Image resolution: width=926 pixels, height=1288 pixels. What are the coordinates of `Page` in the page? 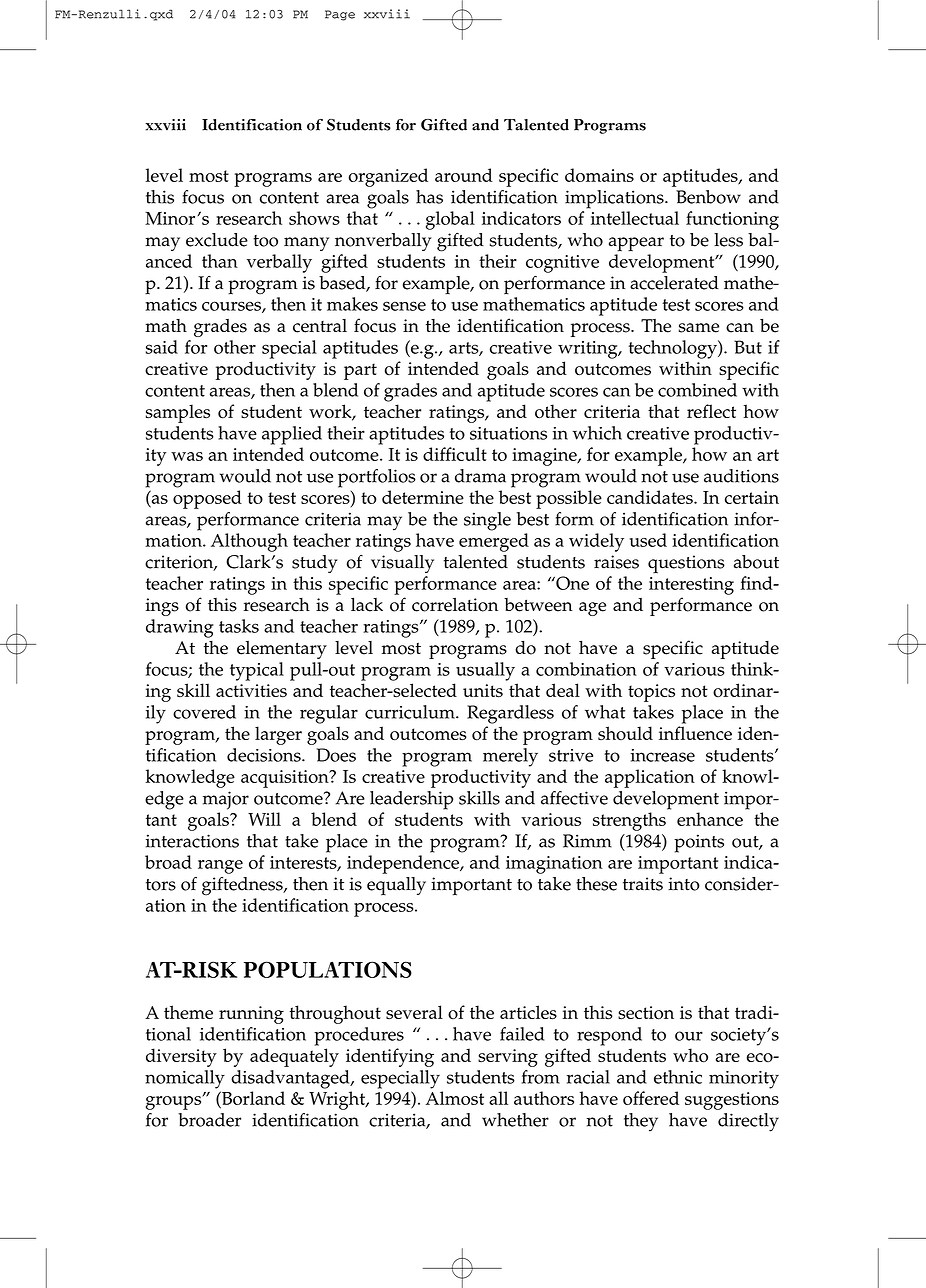 It's located at (340, 15).
